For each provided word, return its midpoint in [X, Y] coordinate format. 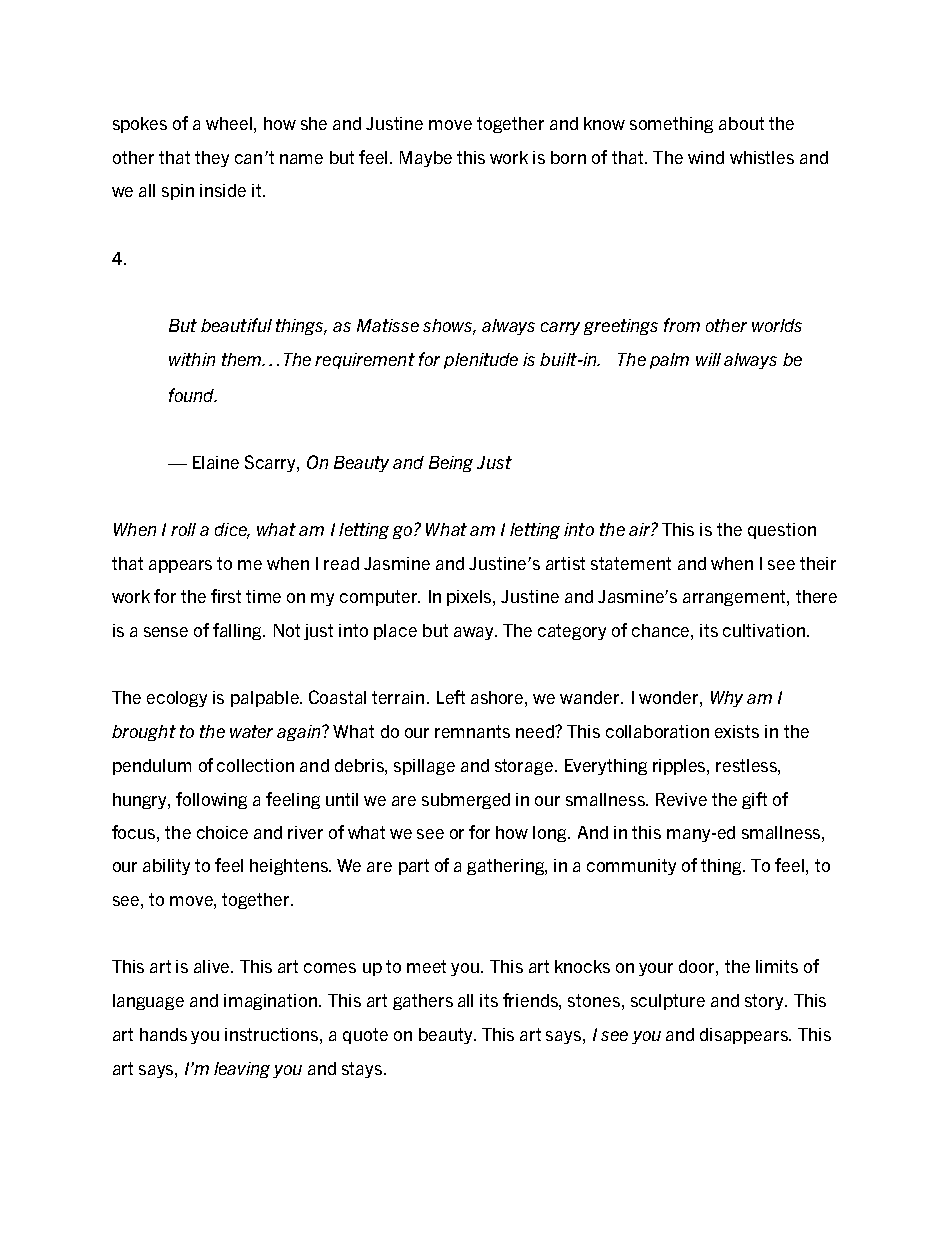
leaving [242, 1070]
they [212, 159]
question [782, 531]
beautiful [236, 325]
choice [222, 832]
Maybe [426, 159]
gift [754, 800]
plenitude [481, 361]
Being [451, 464]
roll [183, 529]
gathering [506, 867]
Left [451, 697]
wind [706, 157]
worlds [777, 325]
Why [727, 699]
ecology [177, 699]
